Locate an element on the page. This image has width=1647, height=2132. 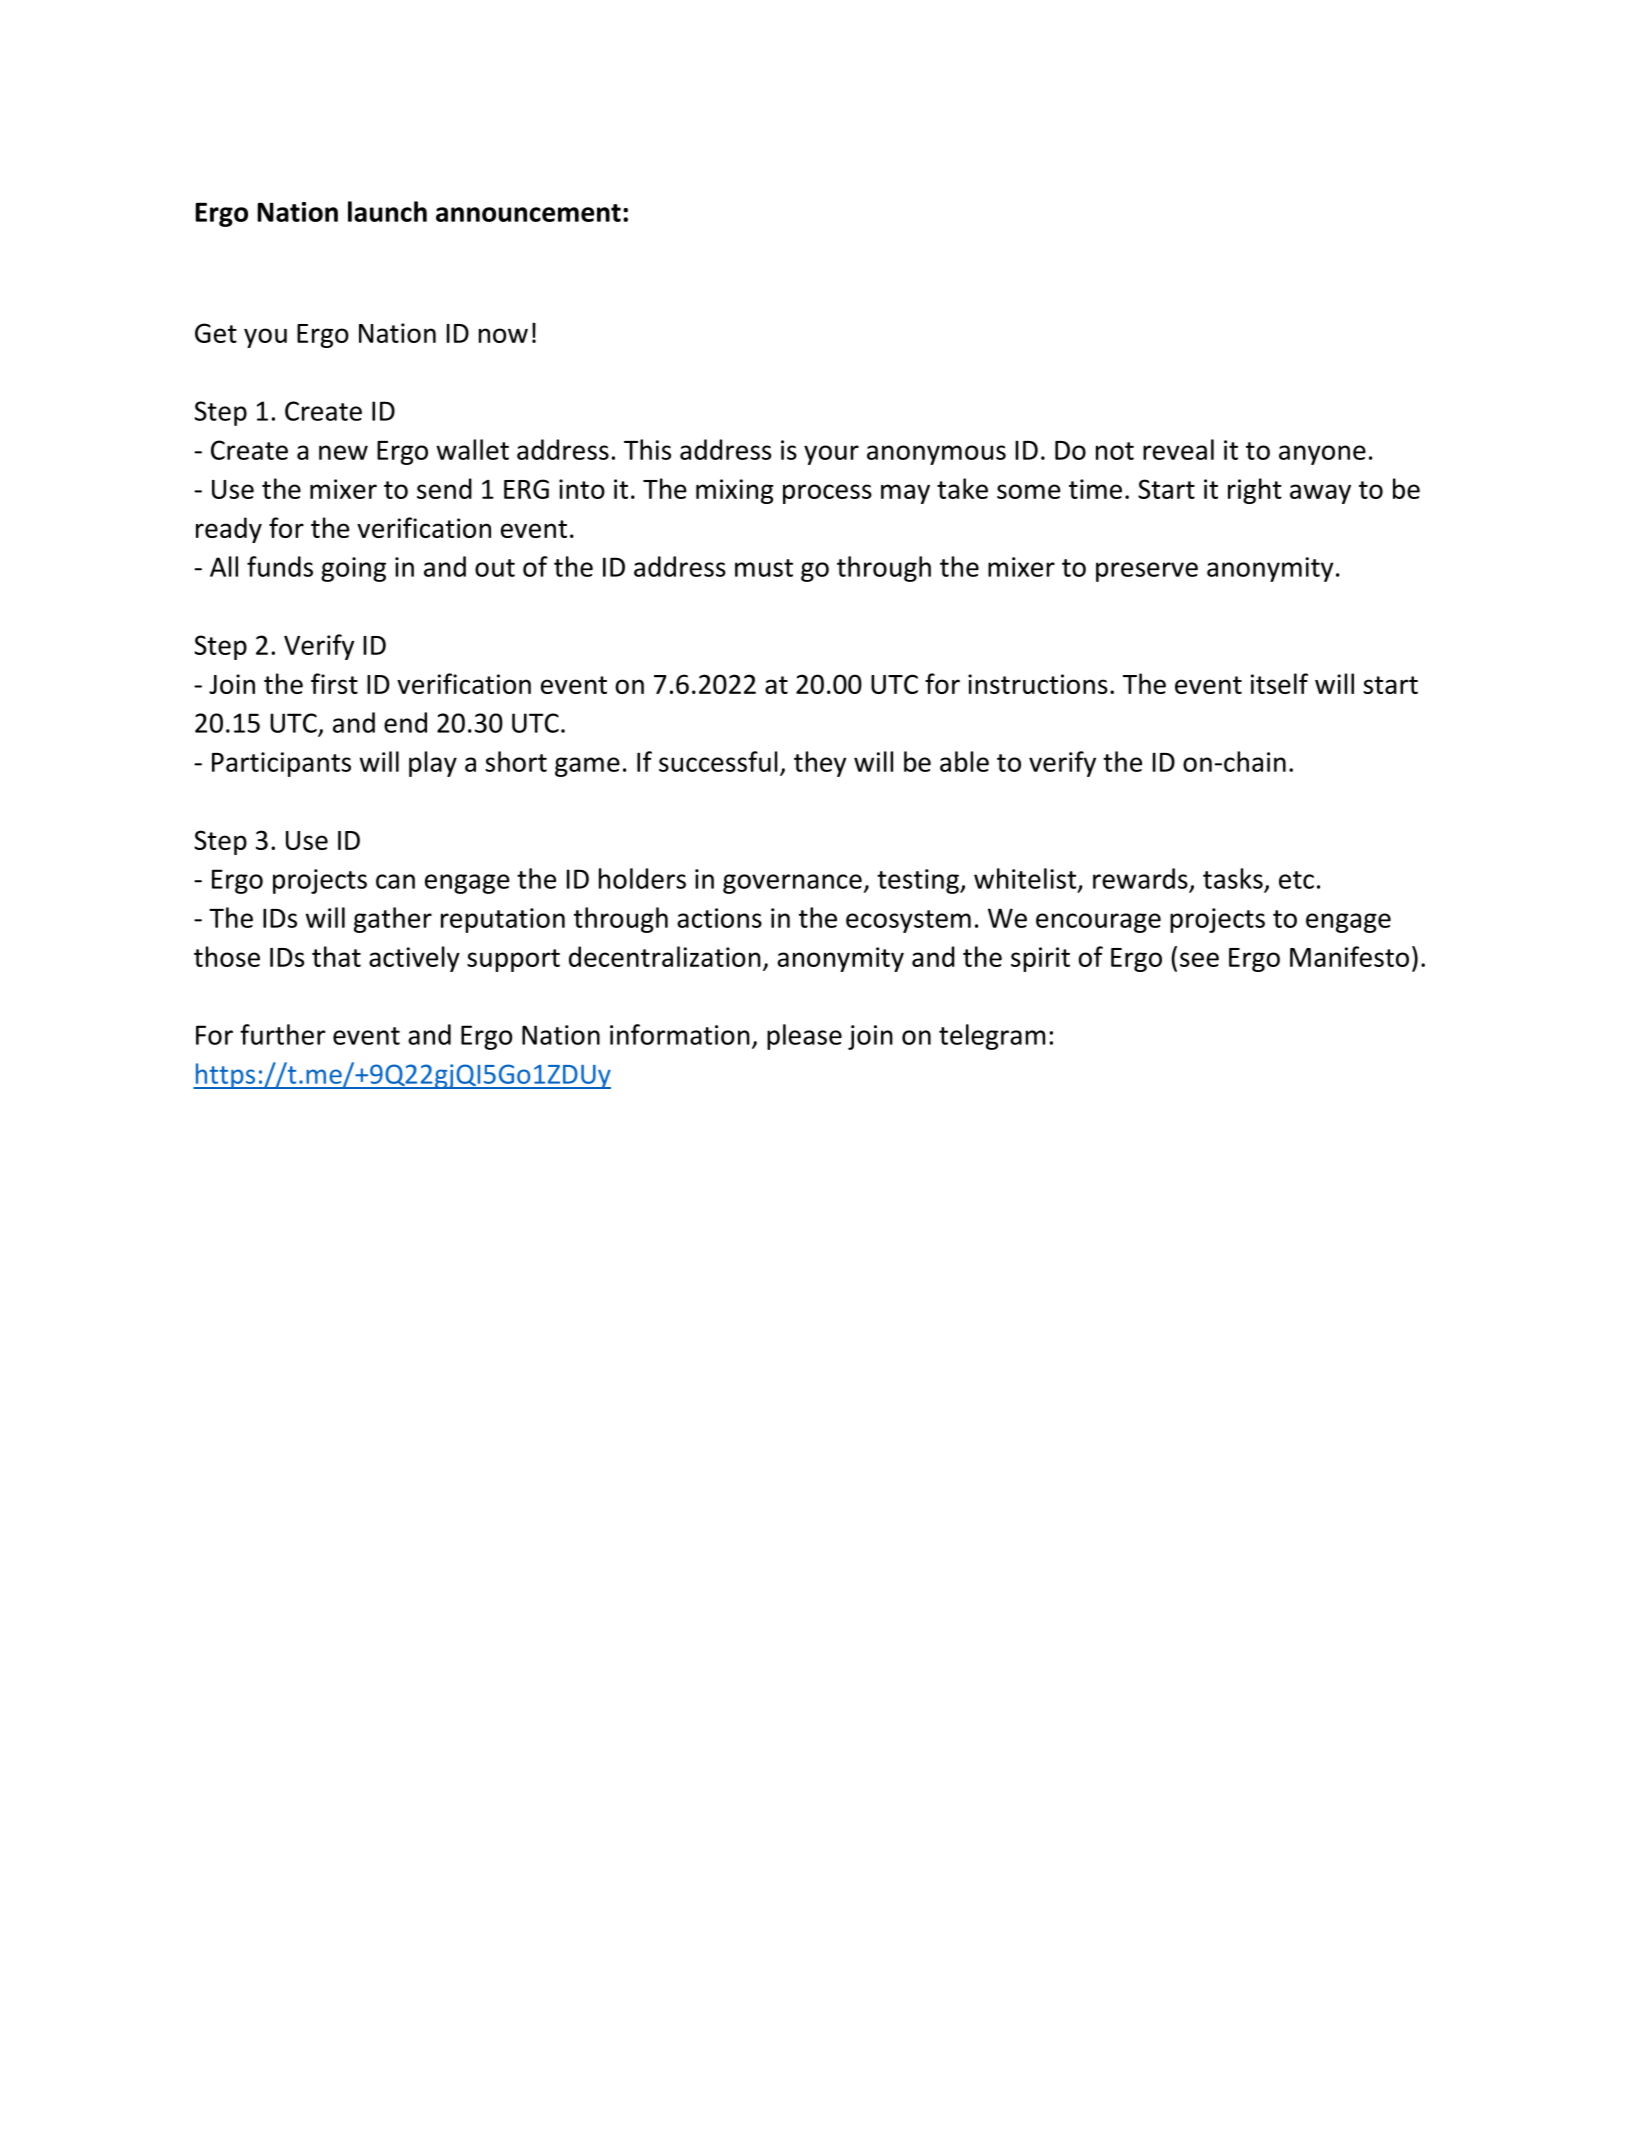
reveal is located at coordinates (1178, 449).
